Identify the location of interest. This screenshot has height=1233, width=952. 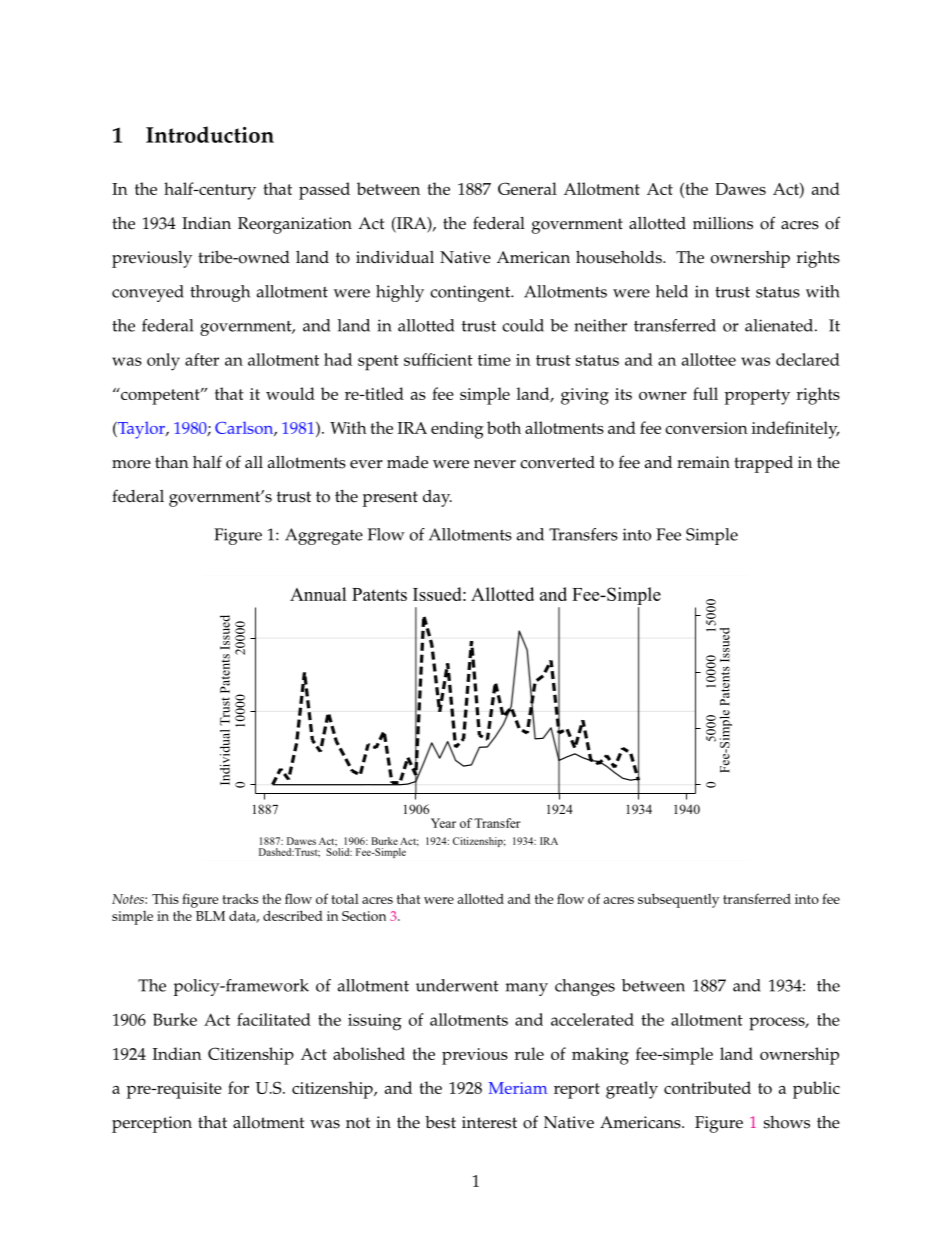
(489, 1122).
